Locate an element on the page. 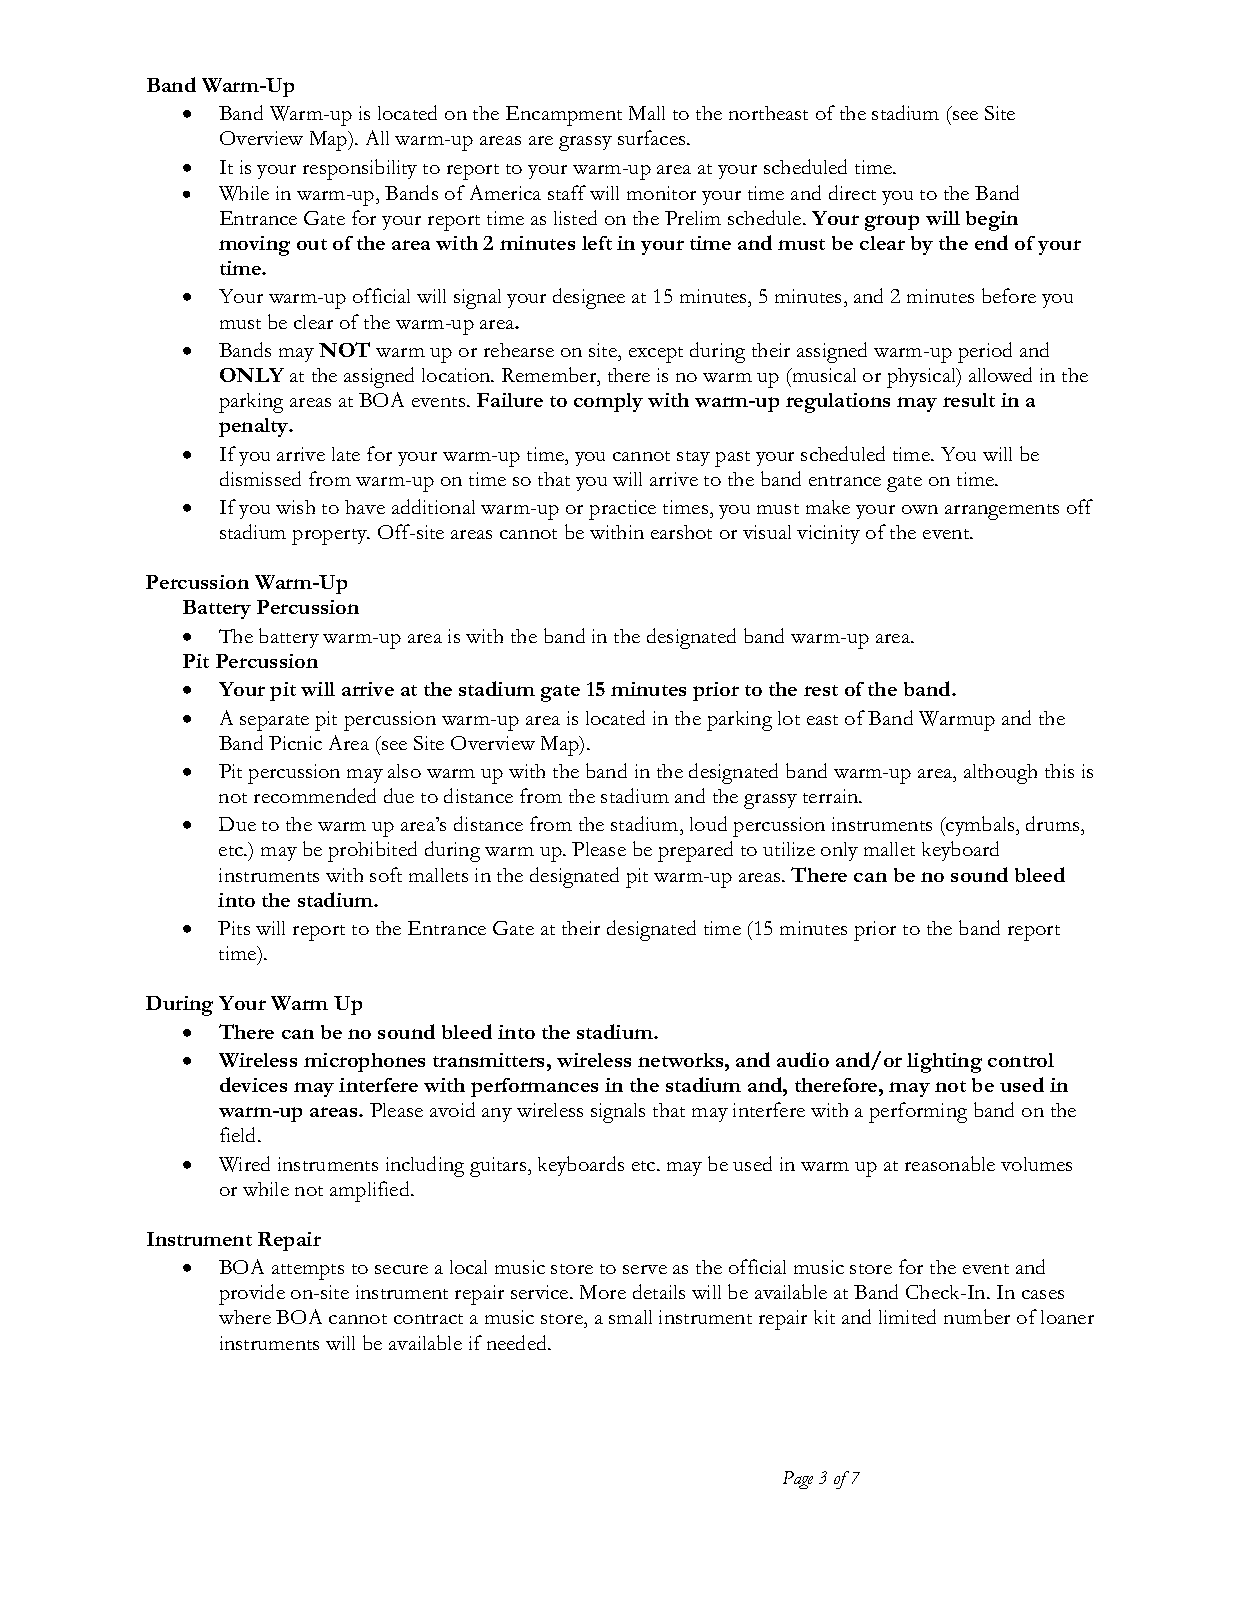 This document has width=1242, height=1607. Page is located at coordinates (798, 1480).
